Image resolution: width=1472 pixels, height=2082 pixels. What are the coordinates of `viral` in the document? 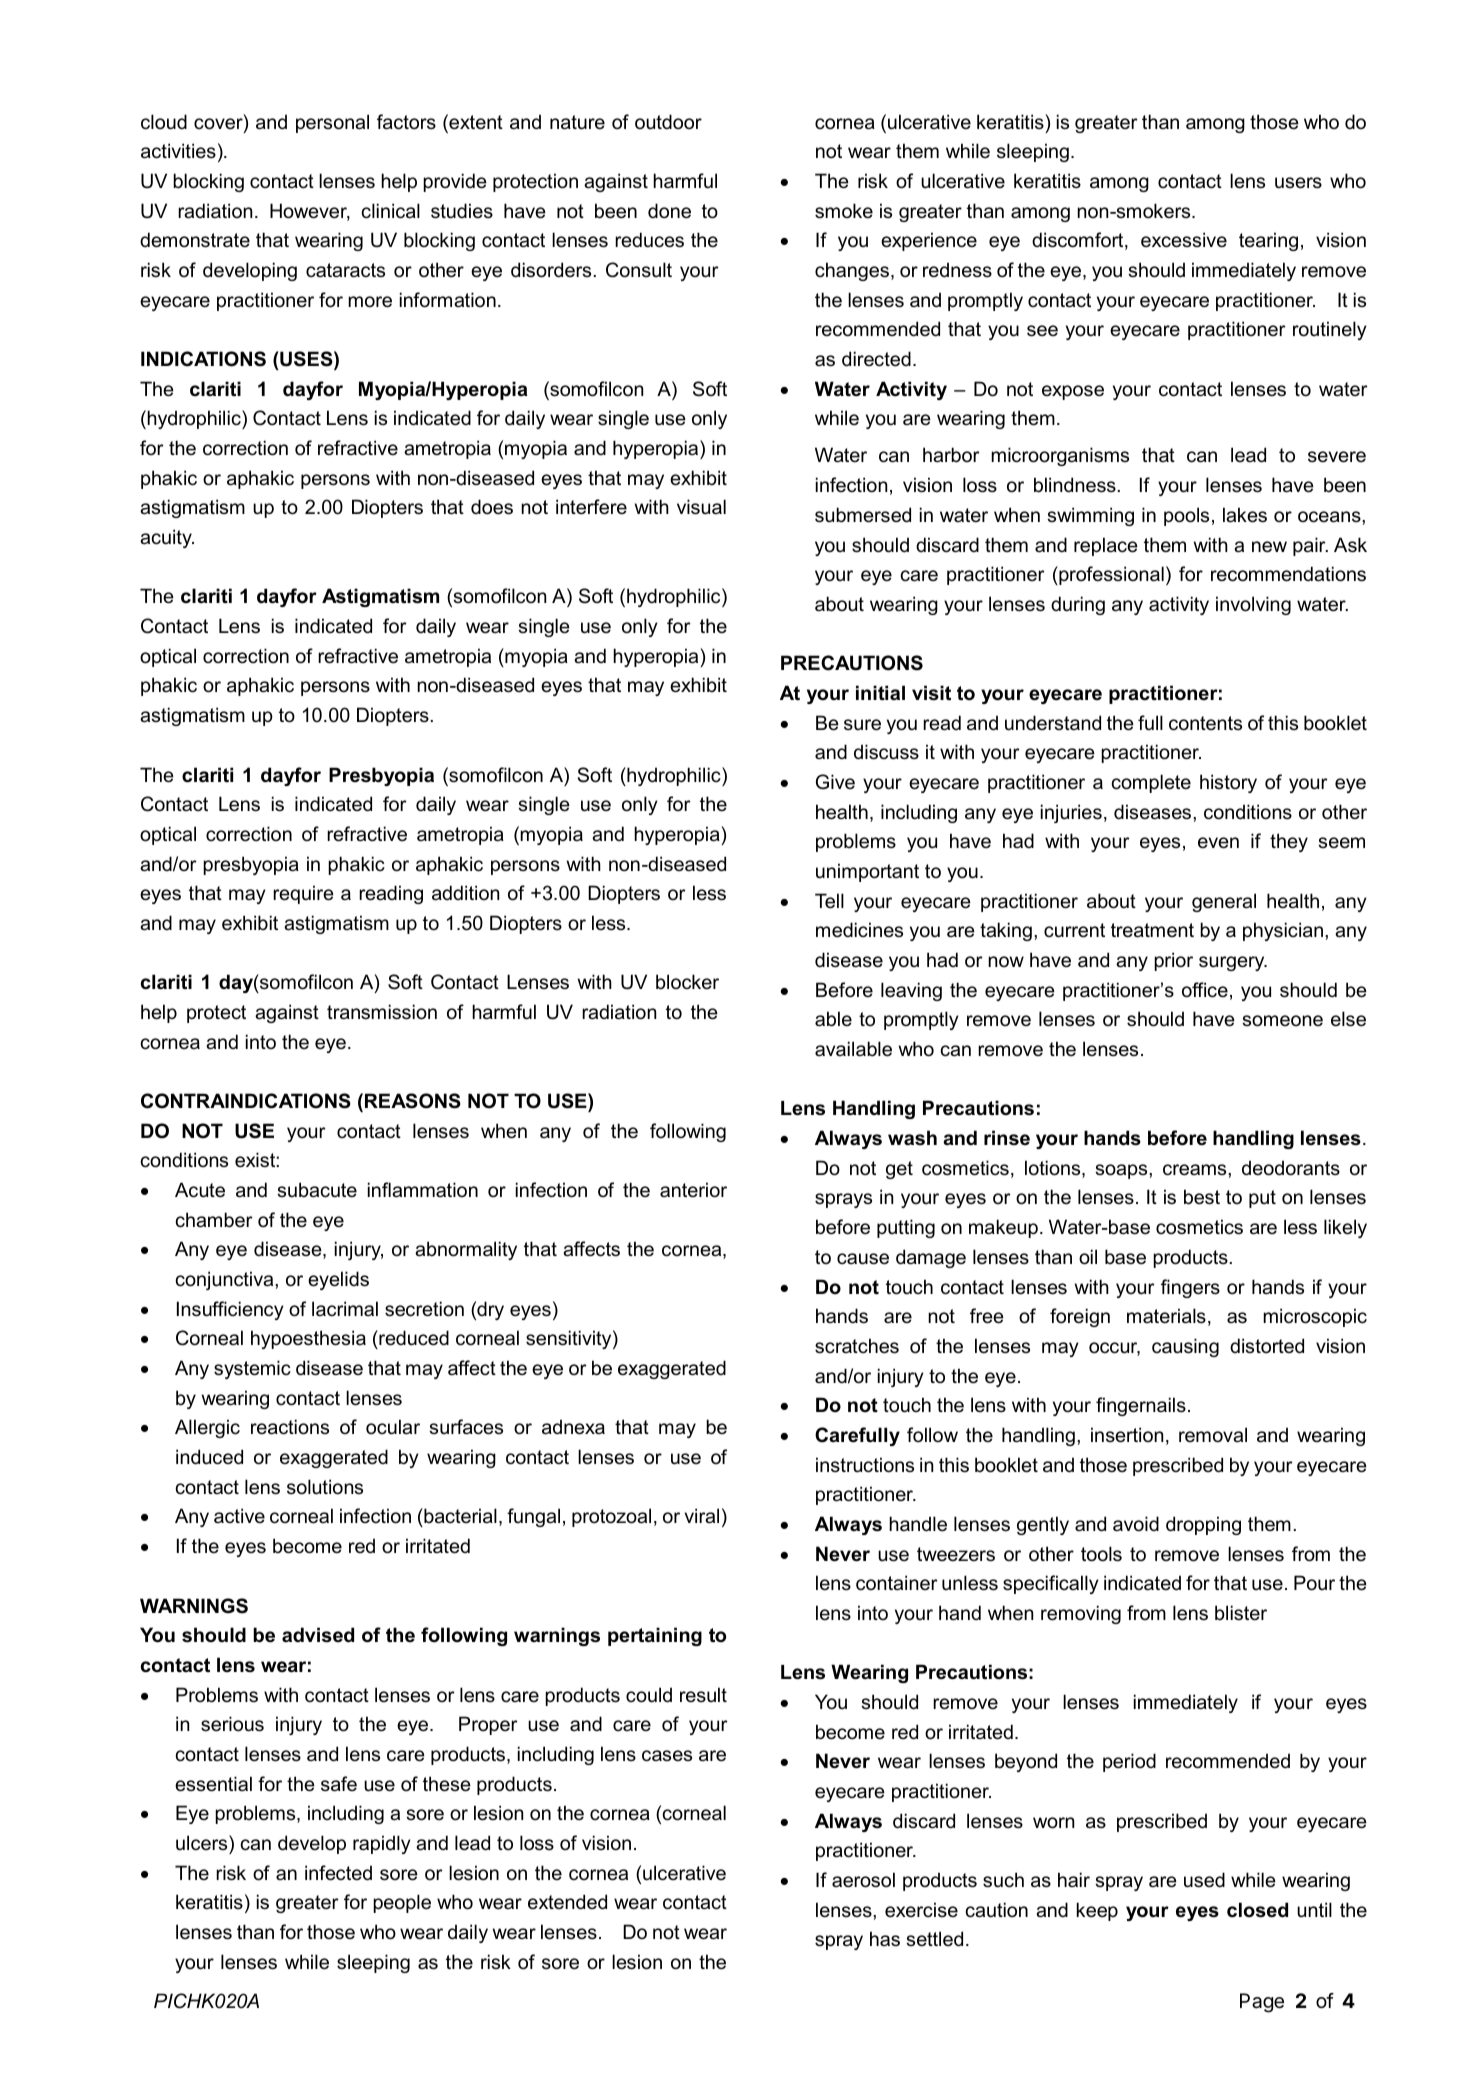 It's located at (701, 1516).
